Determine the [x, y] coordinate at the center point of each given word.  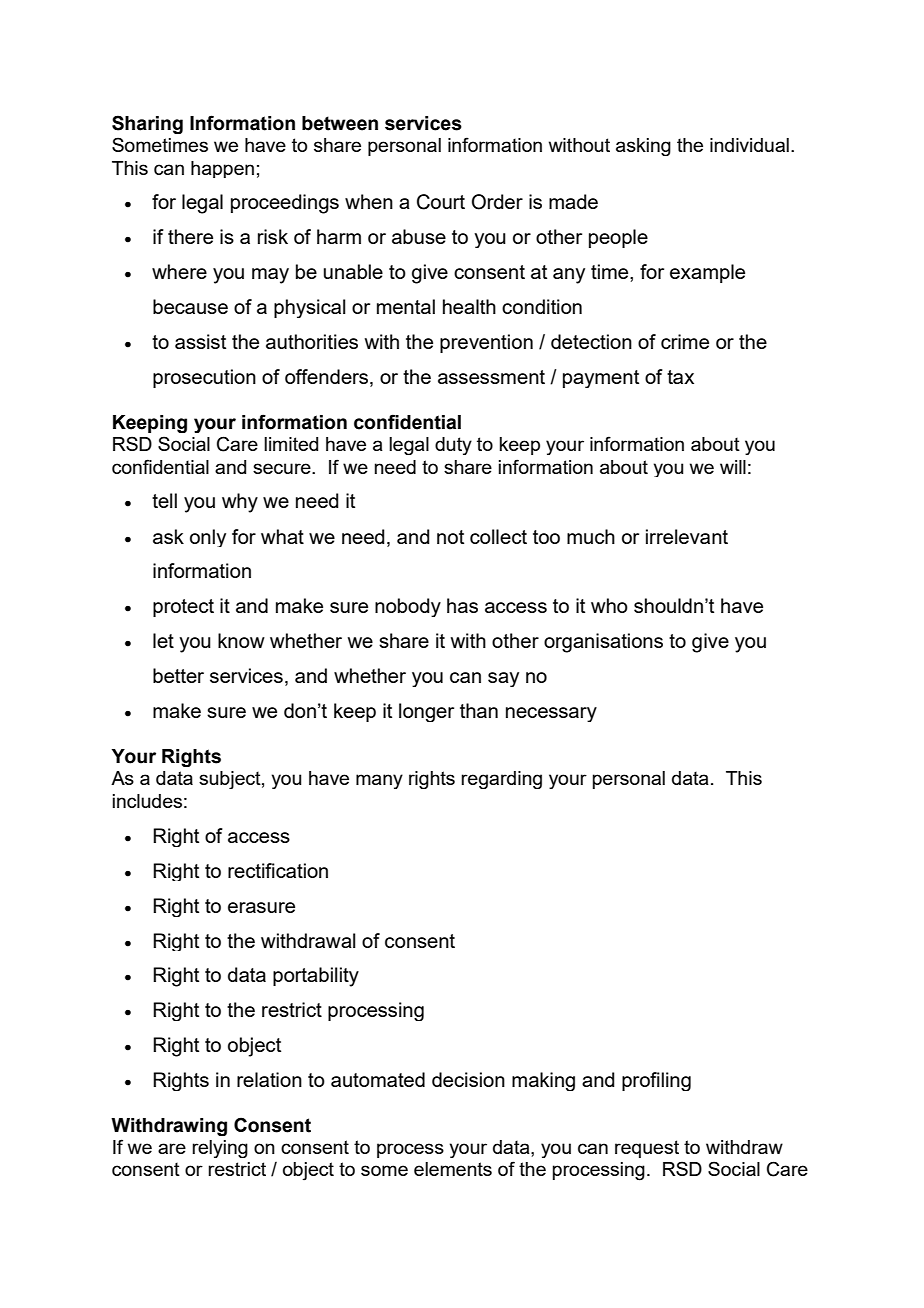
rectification [278, 870]
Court [441, 202]
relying [220, 1149]
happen [222, 169]
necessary [551, 714]
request [647, 1149]
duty [453, 446]
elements [453, 1169]
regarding [501, 780]
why [240, 503]
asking [643, 147]
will [733, 467]
